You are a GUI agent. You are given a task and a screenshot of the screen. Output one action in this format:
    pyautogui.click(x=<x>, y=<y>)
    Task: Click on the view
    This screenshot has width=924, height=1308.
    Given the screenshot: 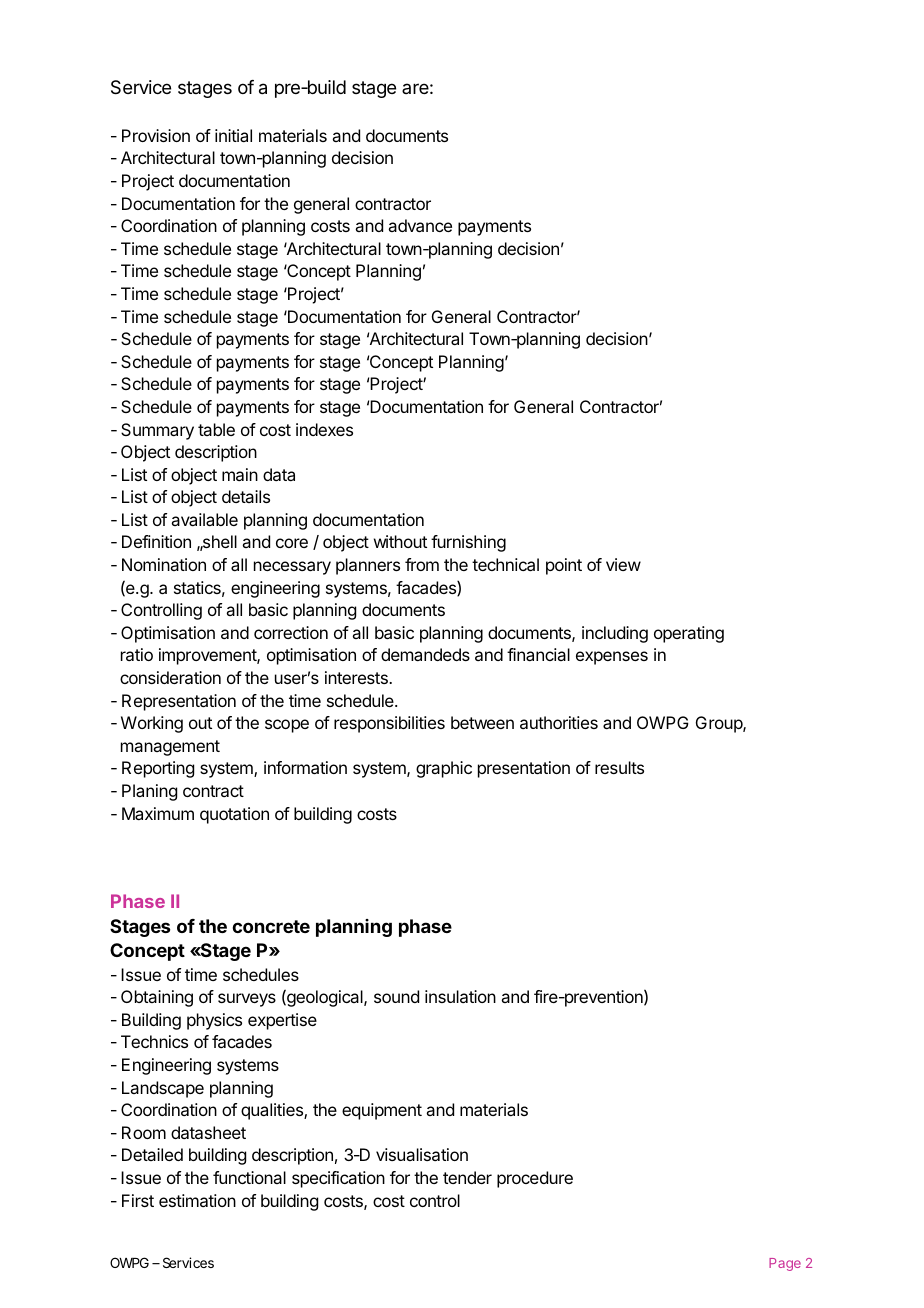 What is the action you would take?
    pyautogui.click(x=623, y=564)
